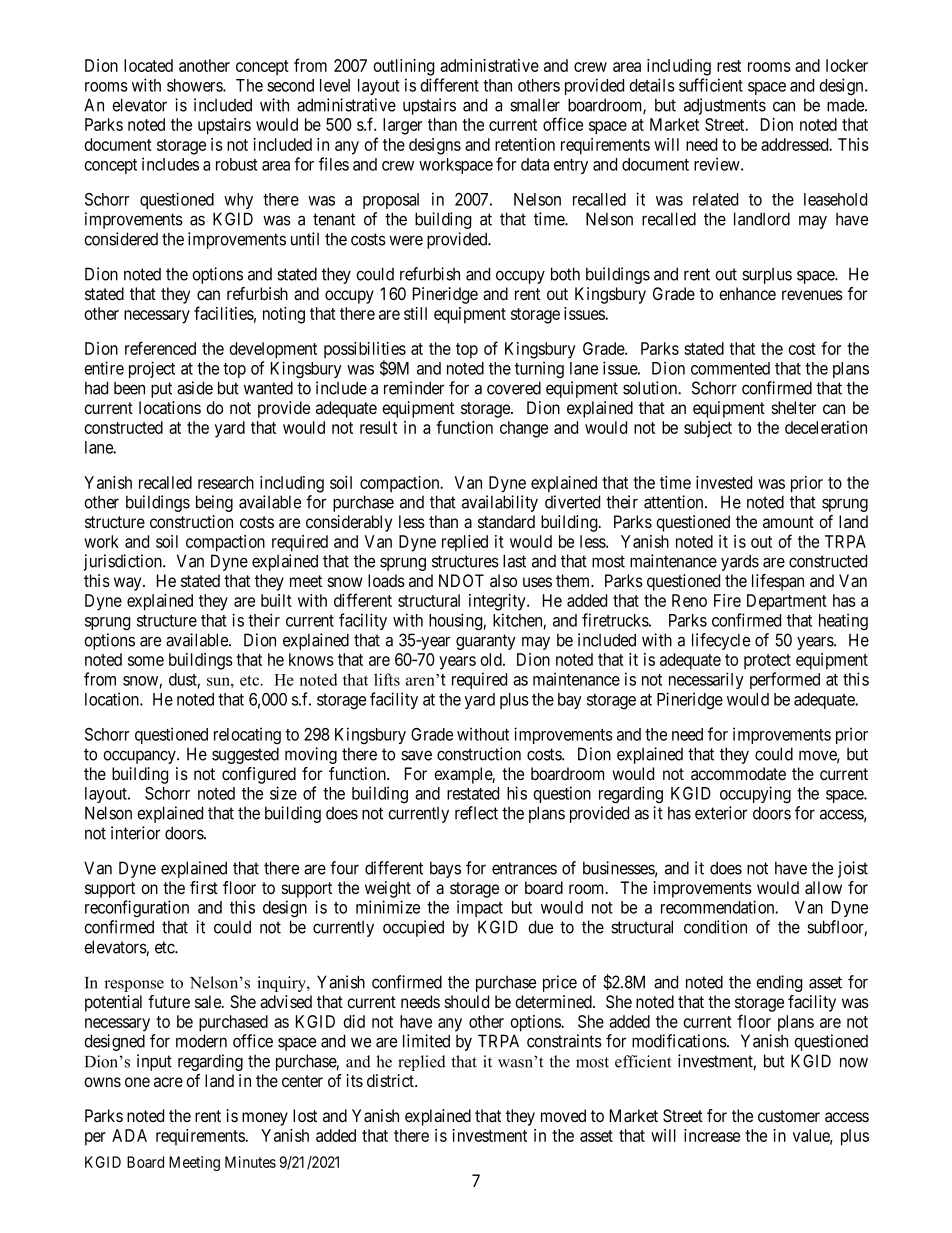 This page has height=1233, width=952. What do you see at coordinates (823, 888) in the page?
I see `allow` at bounding box center [823, 888].
